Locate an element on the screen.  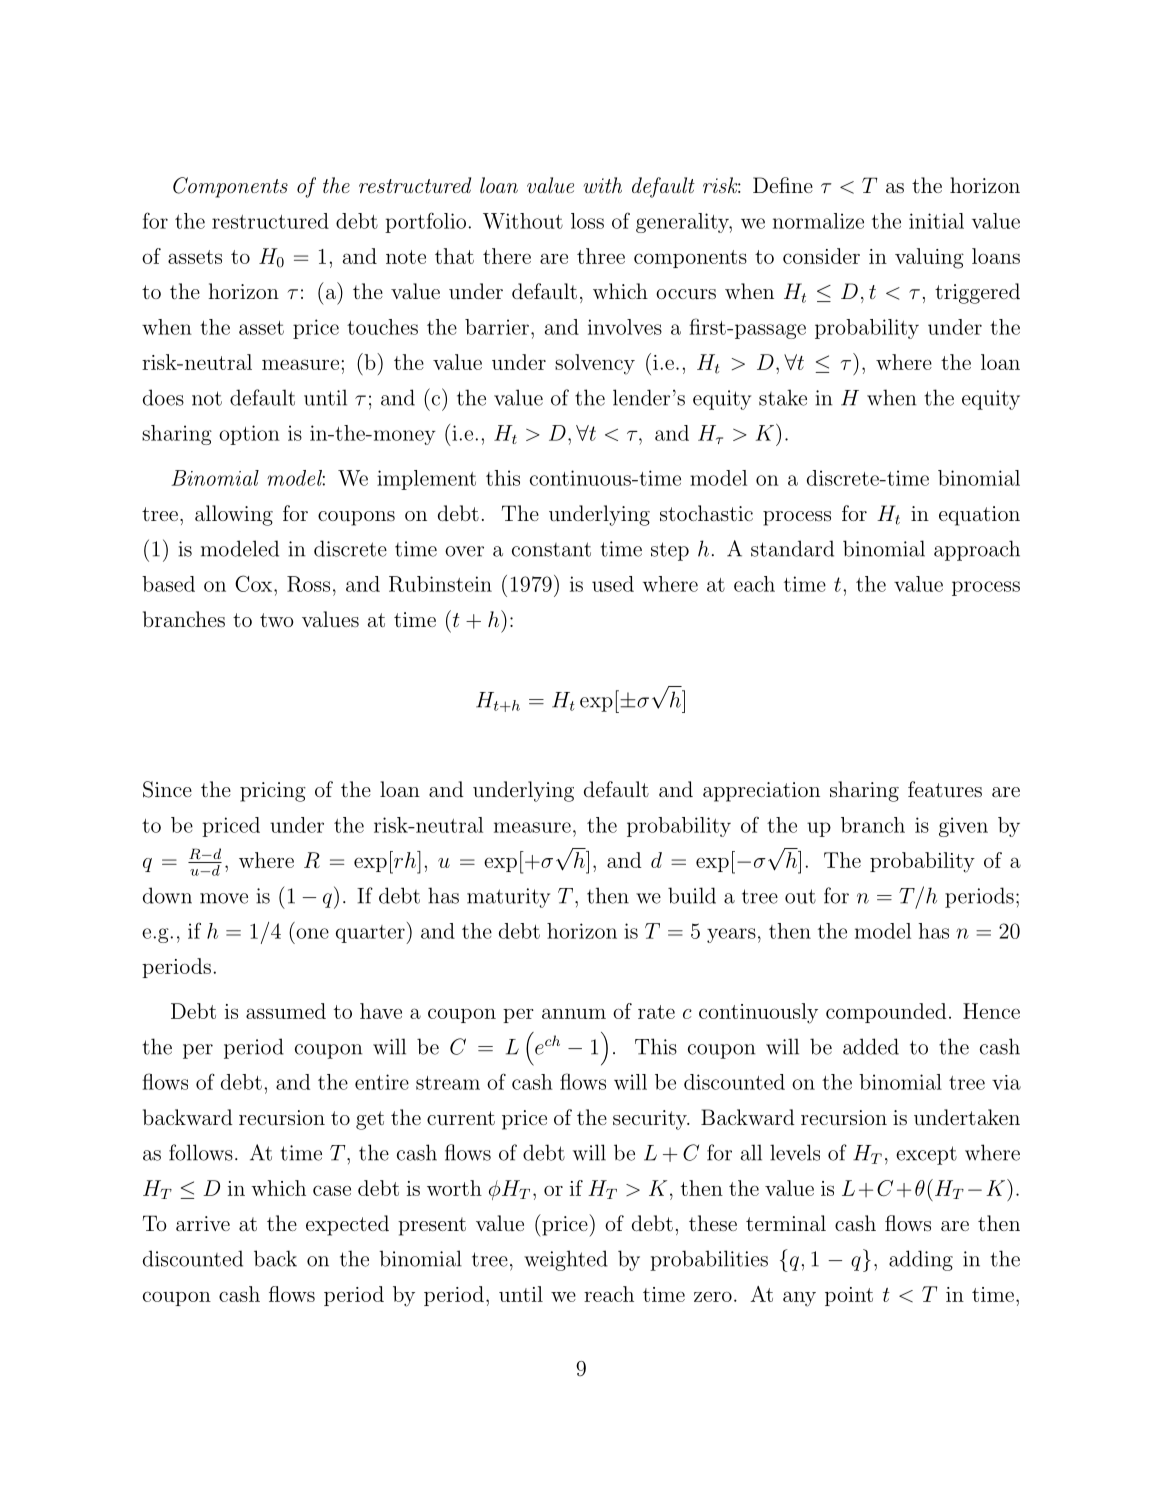
pricing is located at coordinates (273, 792).
